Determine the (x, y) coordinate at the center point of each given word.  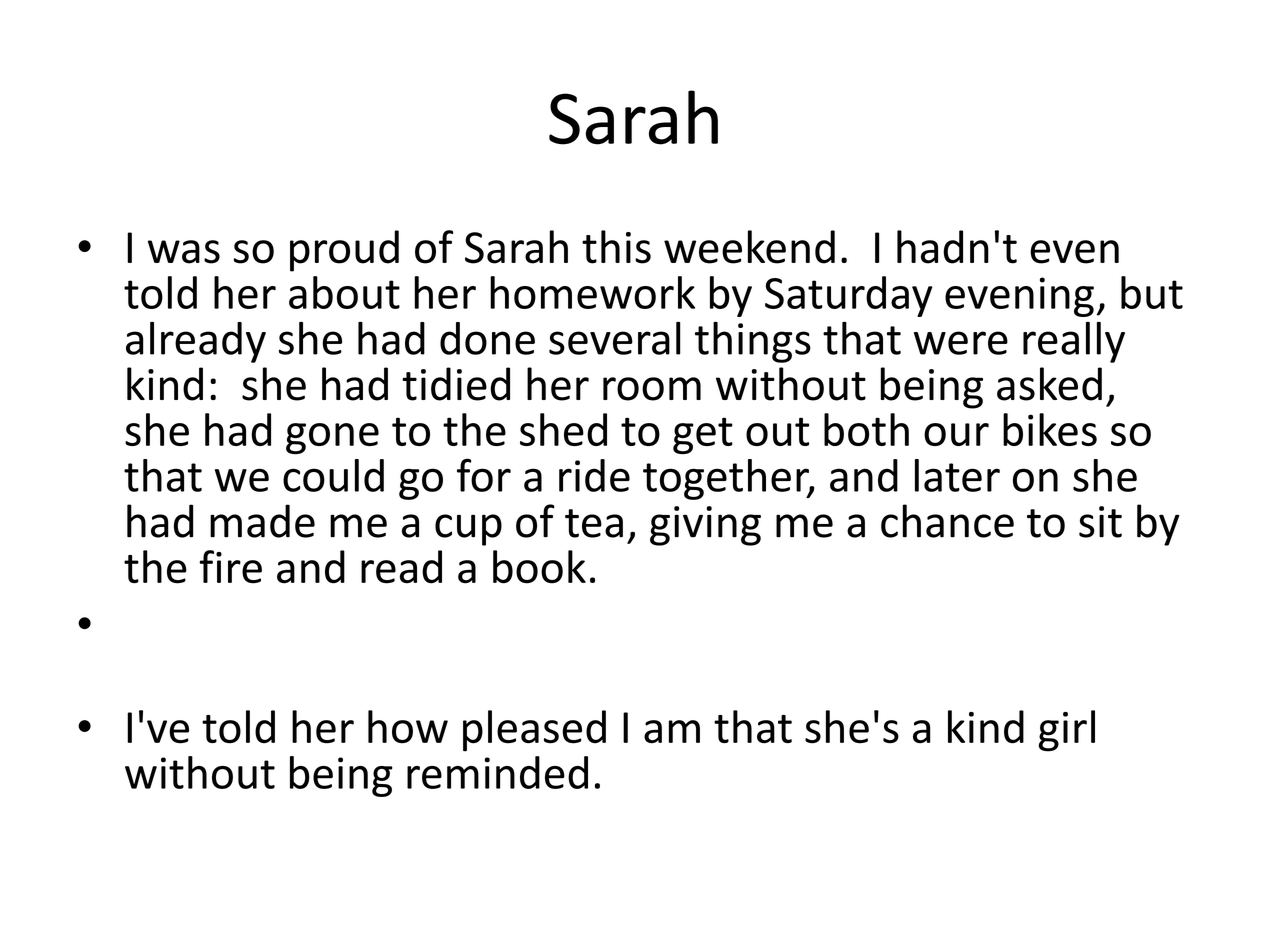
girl (1066, 731)
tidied (456, 384)
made (262, 521)
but (1152, 292)
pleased (534, 731)
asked (1049, 384)
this (616, 247)
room (652, 389)
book (539, 567)
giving (705, 526)
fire (230, 567)
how (408, 727)
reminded (497, 772)
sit (1100, 522)
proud (344, 251)
